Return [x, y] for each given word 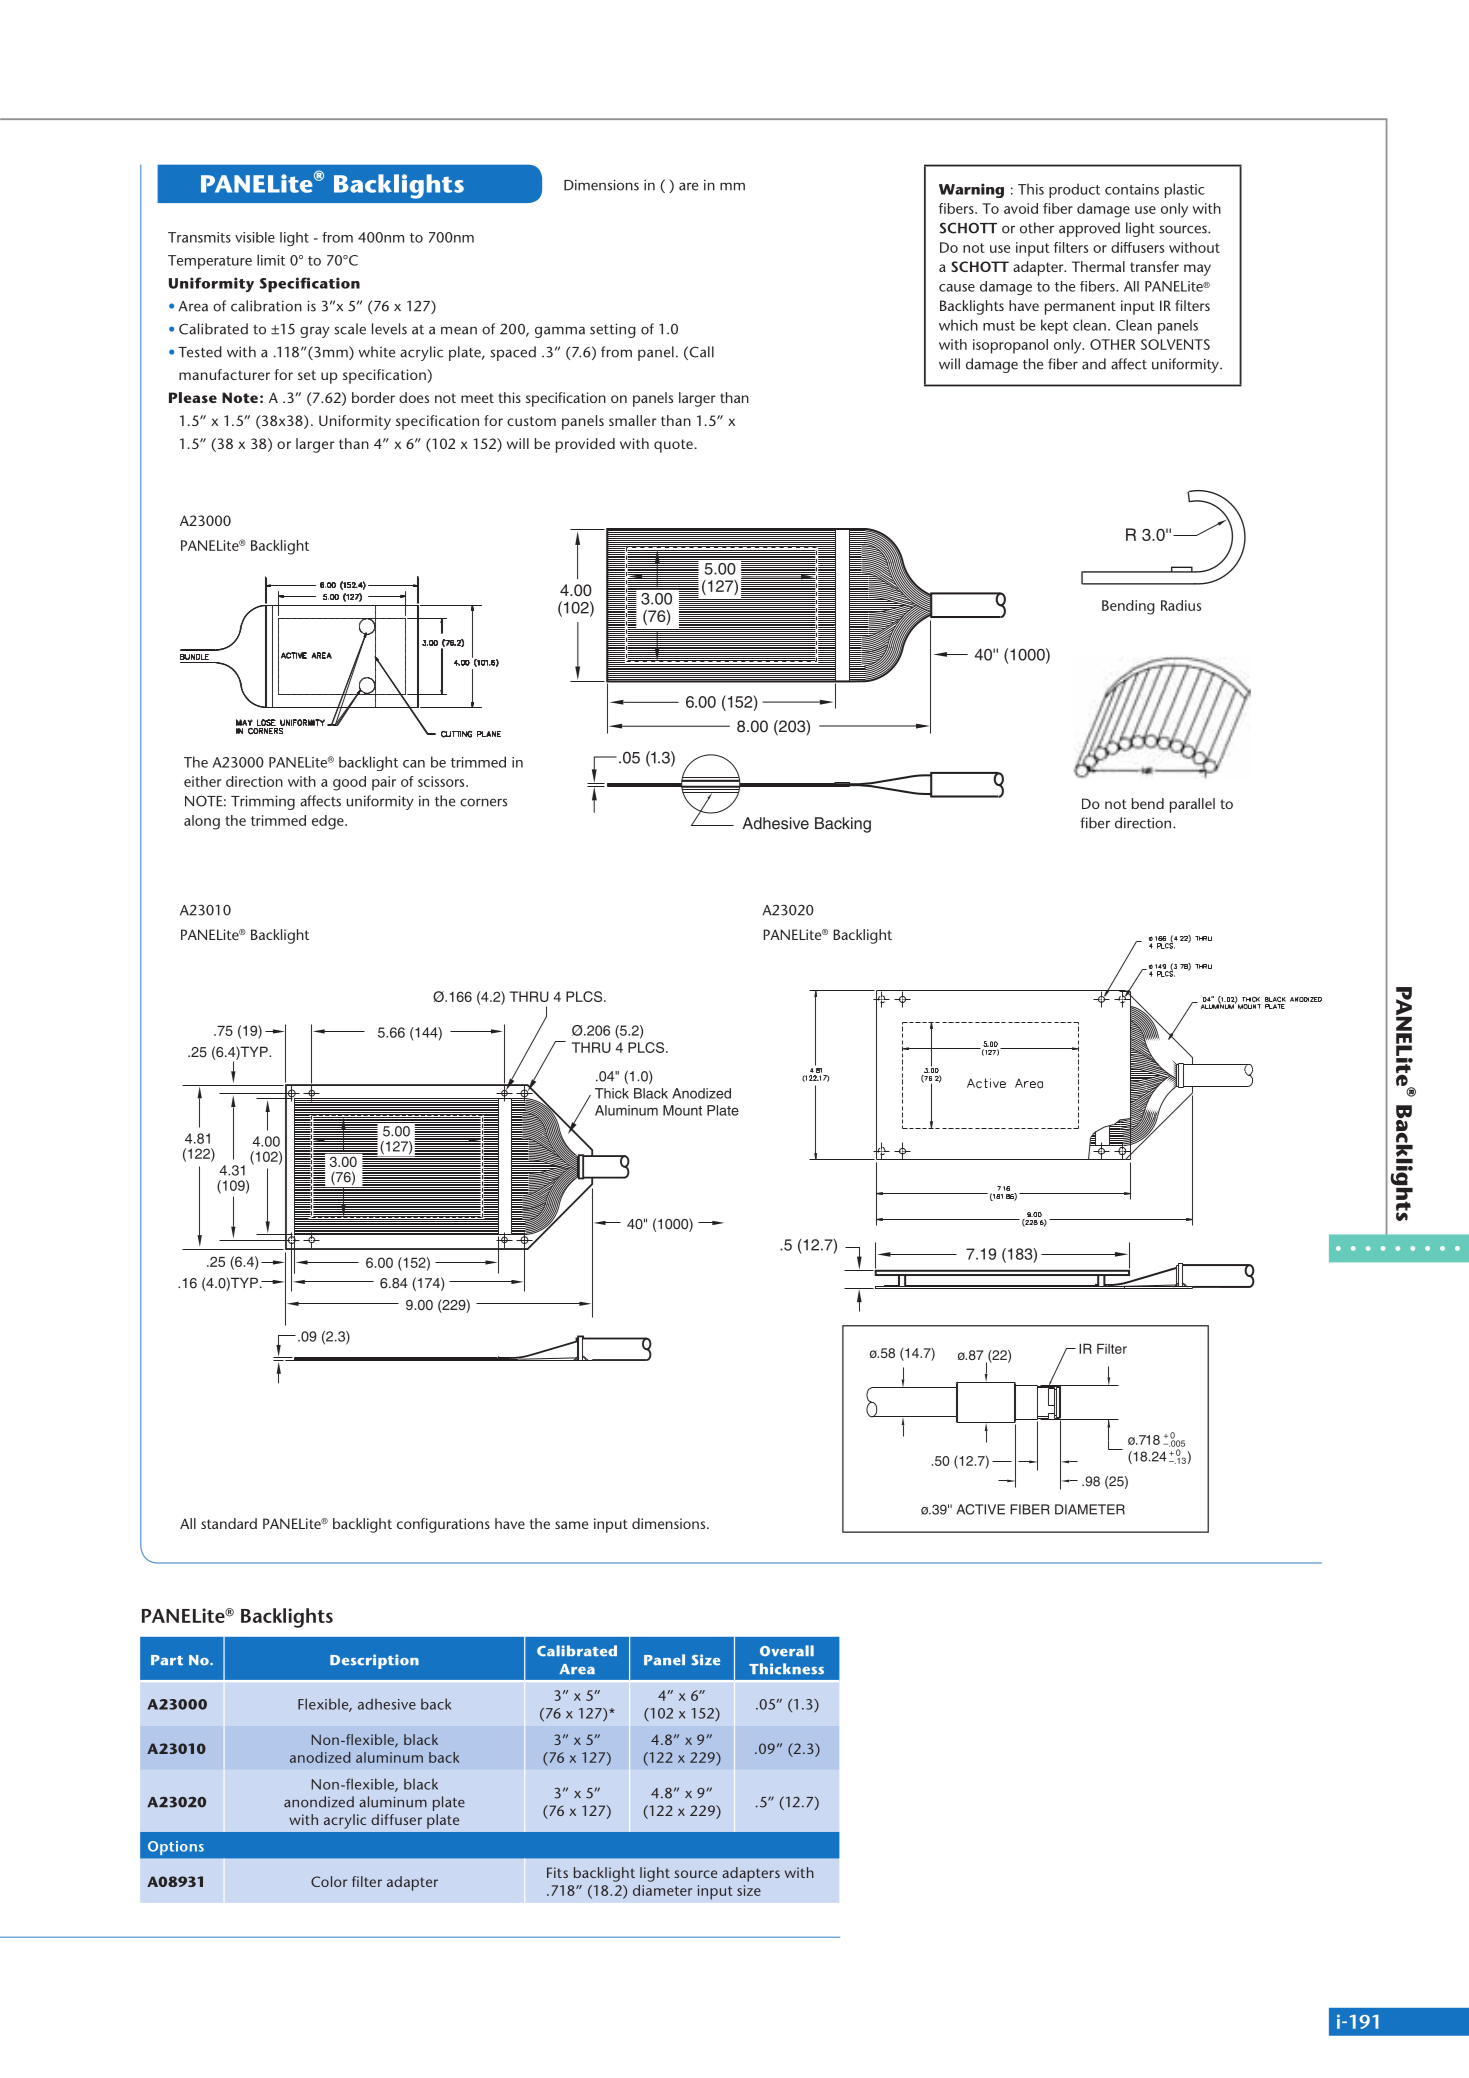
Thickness [786, 1669]
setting [613, 330]
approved [1089, 229]
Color [329, 1881]
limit [271, 260]
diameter [662, 1890]
